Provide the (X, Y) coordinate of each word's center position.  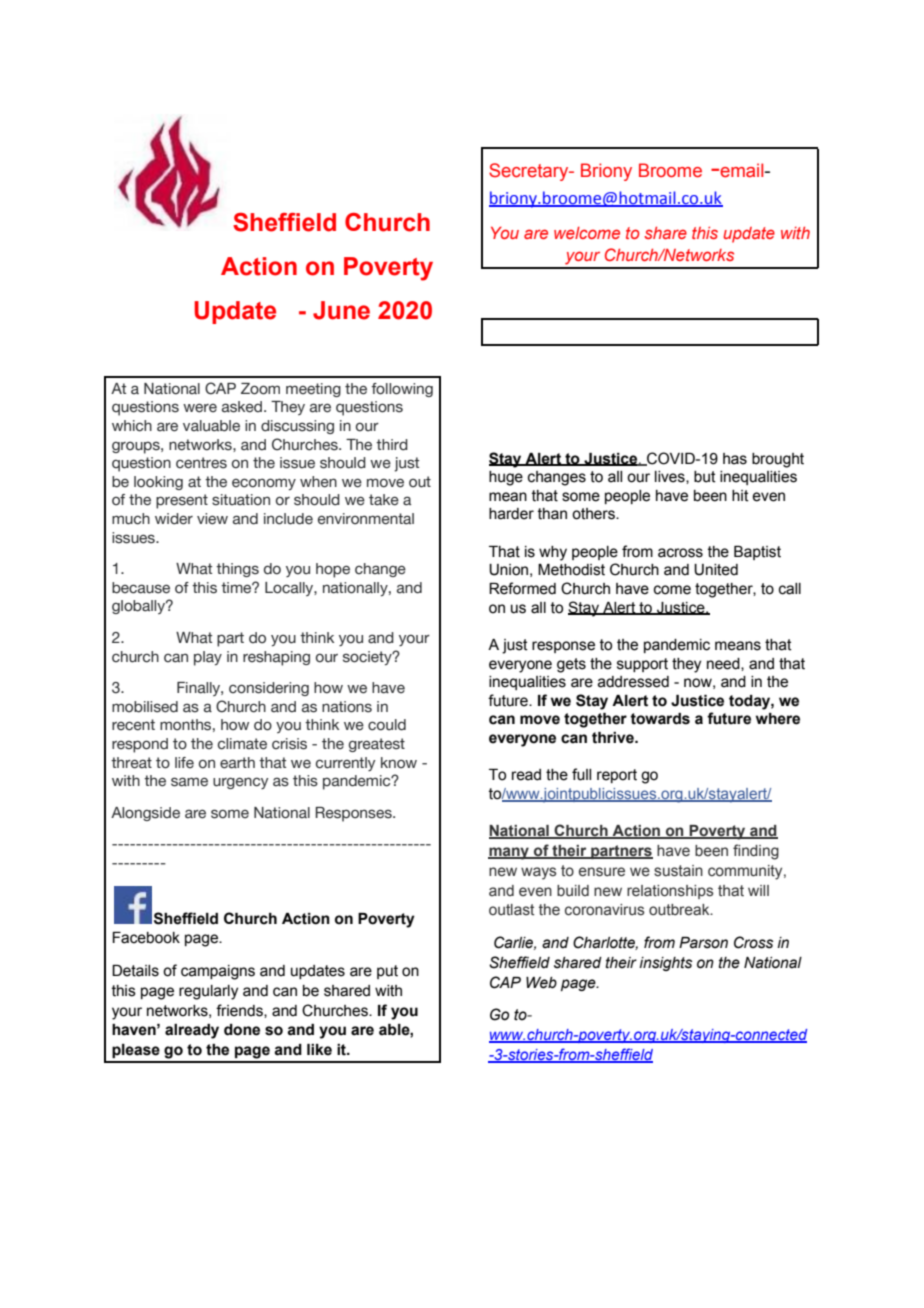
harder (511, 514)
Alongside (145, 814)
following (402, 390)
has (735, 459)
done (242, 1030)
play (208, 658)
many (510, 853)
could (387, 725)
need (724, 664)
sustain (678, 871)
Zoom (260, 389)
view (212, 519)
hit (740, 496)
